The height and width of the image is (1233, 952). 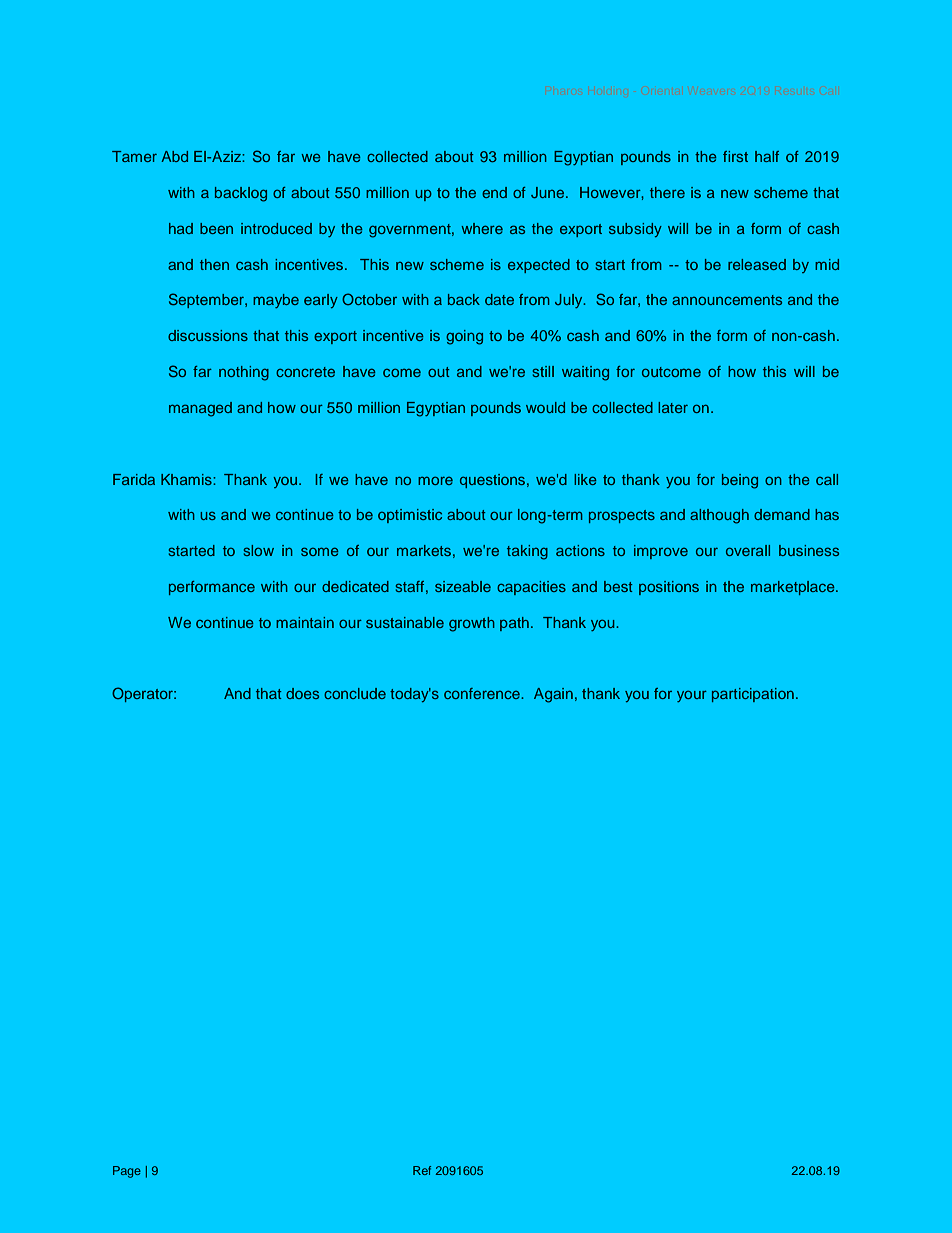 I want to click on conference, so click(x=483, y=693).
